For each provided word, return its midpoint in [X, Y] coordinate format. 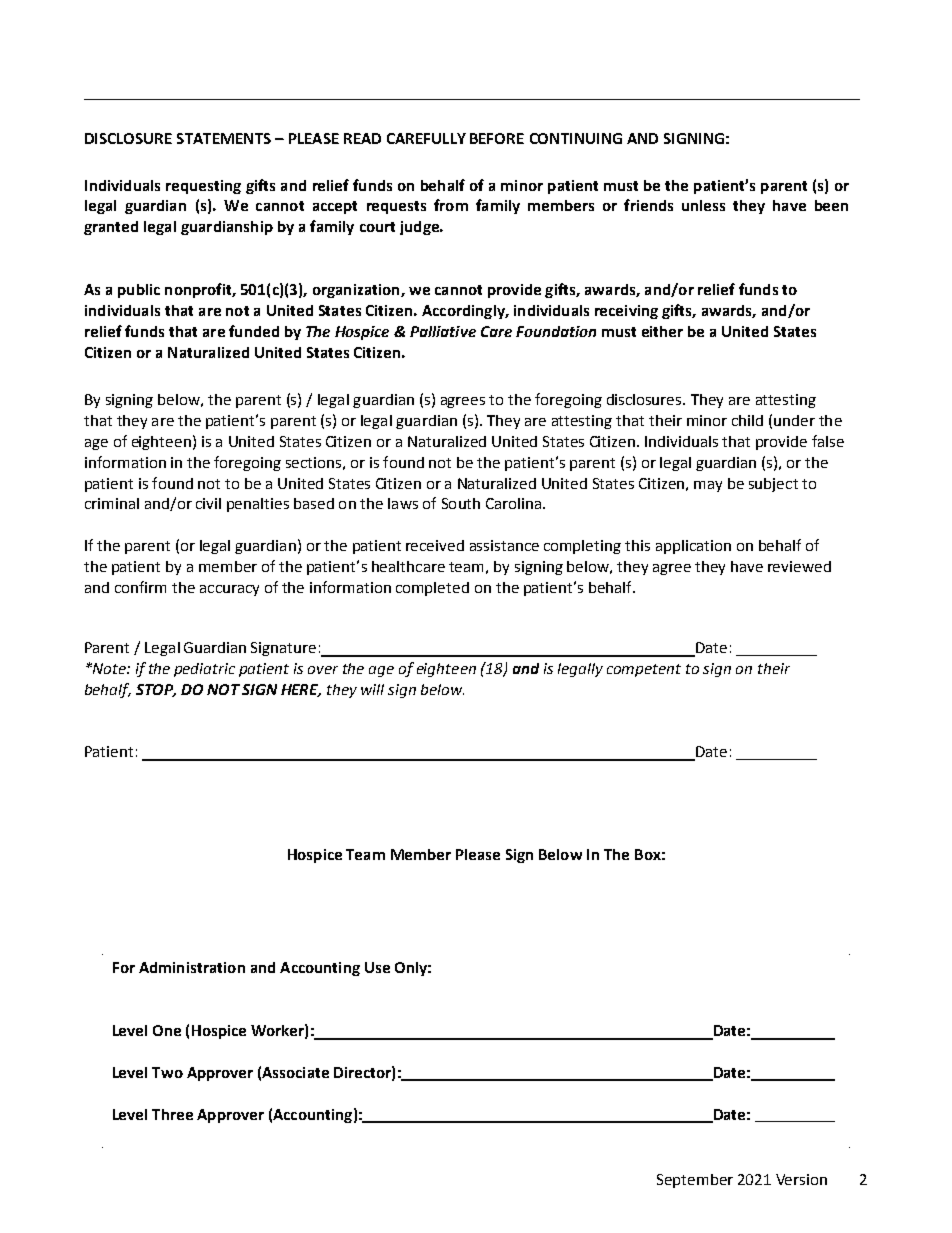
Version [801, 1179]
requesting [203, 187]
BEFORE [497, 138]
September [695, 1181]
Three [172, 1114]
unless [703, 205]
